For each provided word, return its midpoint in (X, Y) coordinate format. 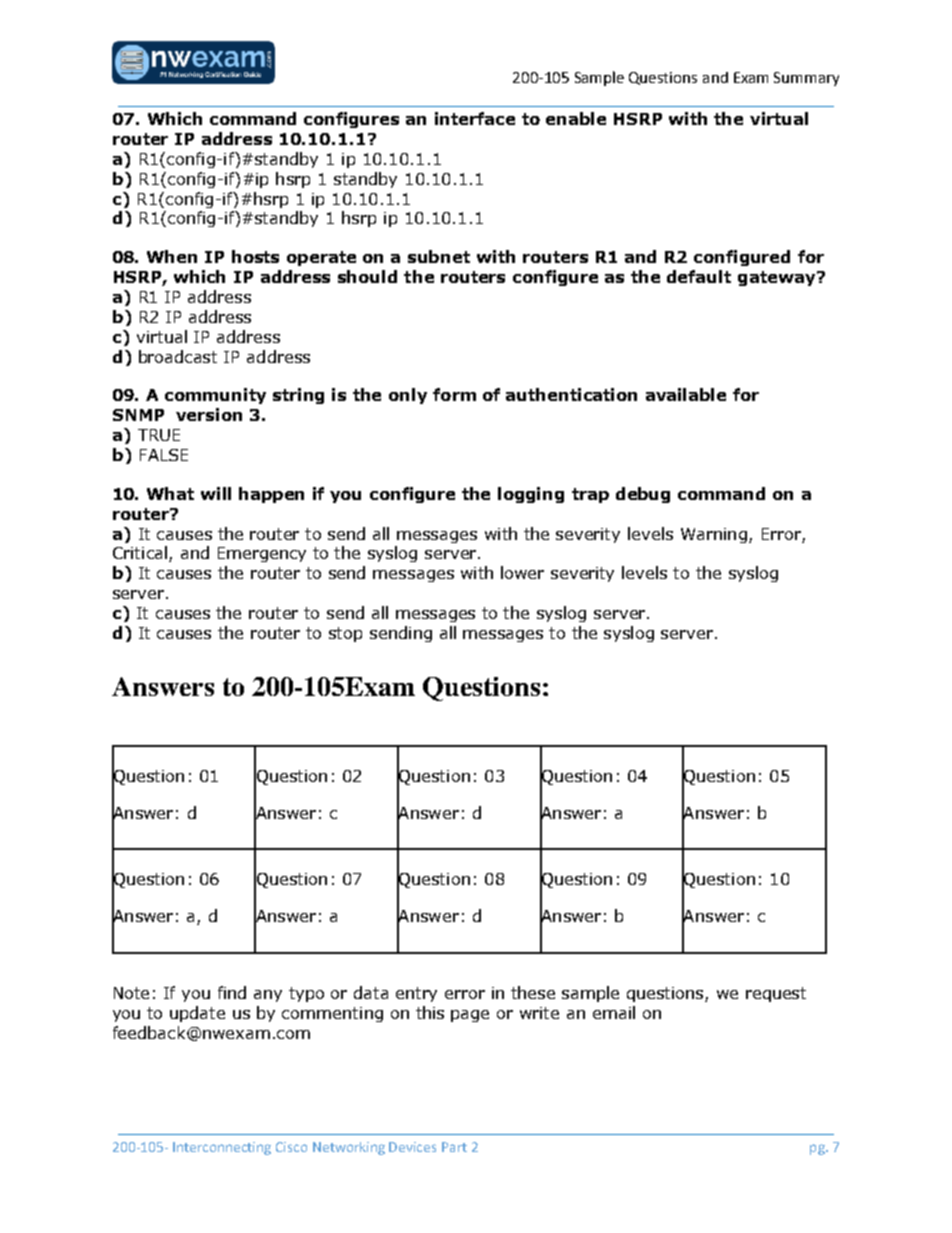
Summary (806, 79)
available (686, 394)
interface (475, 118)
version (209, 414)
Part (454, 1147)
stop (345, 634)
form (454, 394)
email (614, 1012)
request (776, 994)
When (172, 256)
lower (522, 572)
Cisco (291, 1147)
